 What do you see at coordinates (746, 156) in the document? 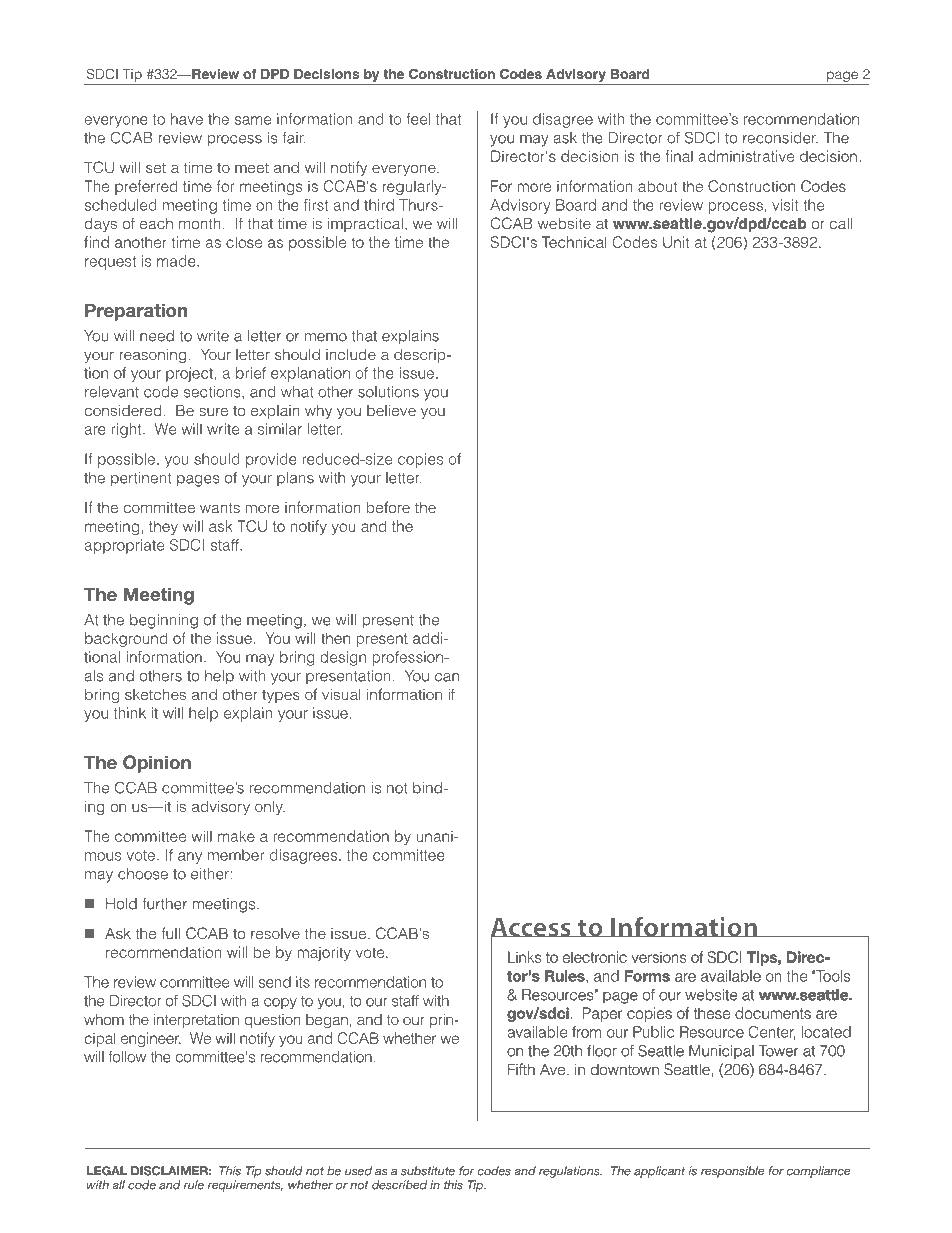
I see `administrative` at bounding box center [746, 156].
